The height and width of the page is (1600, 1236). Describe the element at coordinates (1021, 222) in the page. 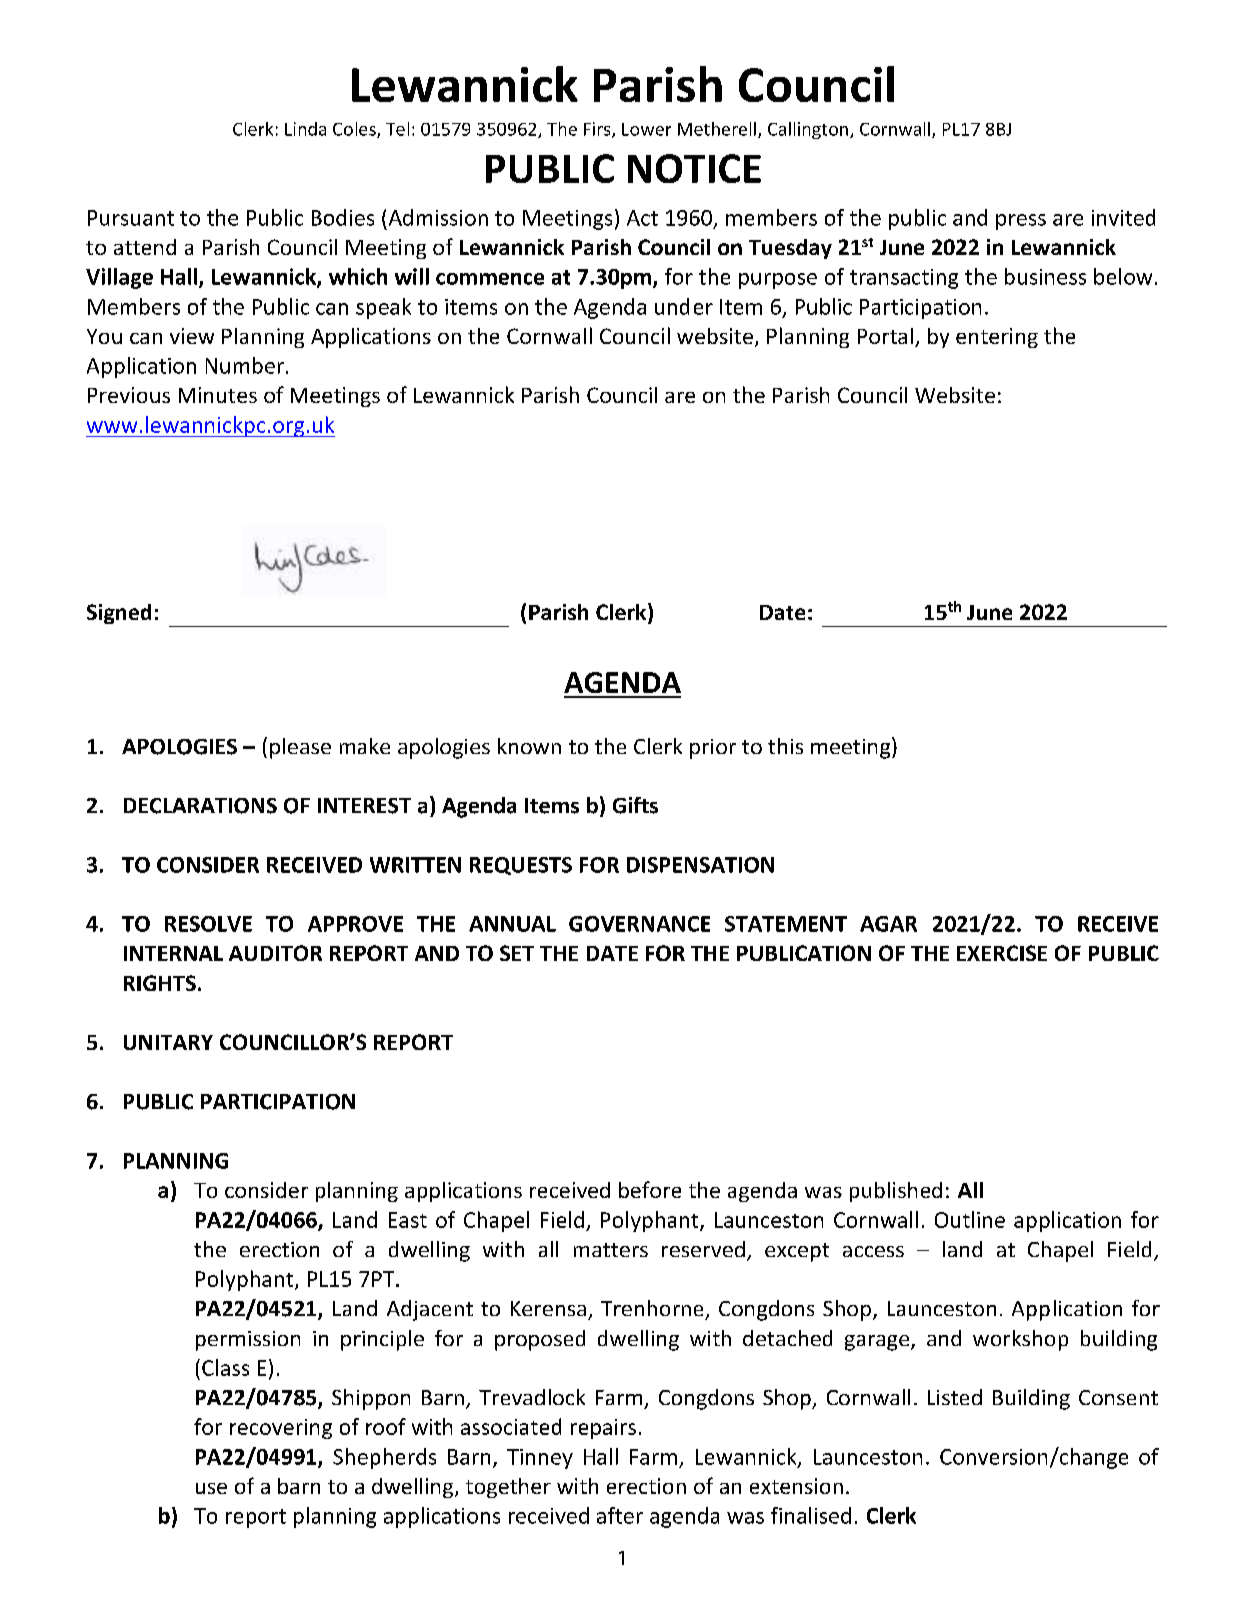

I see `press` at that location.
